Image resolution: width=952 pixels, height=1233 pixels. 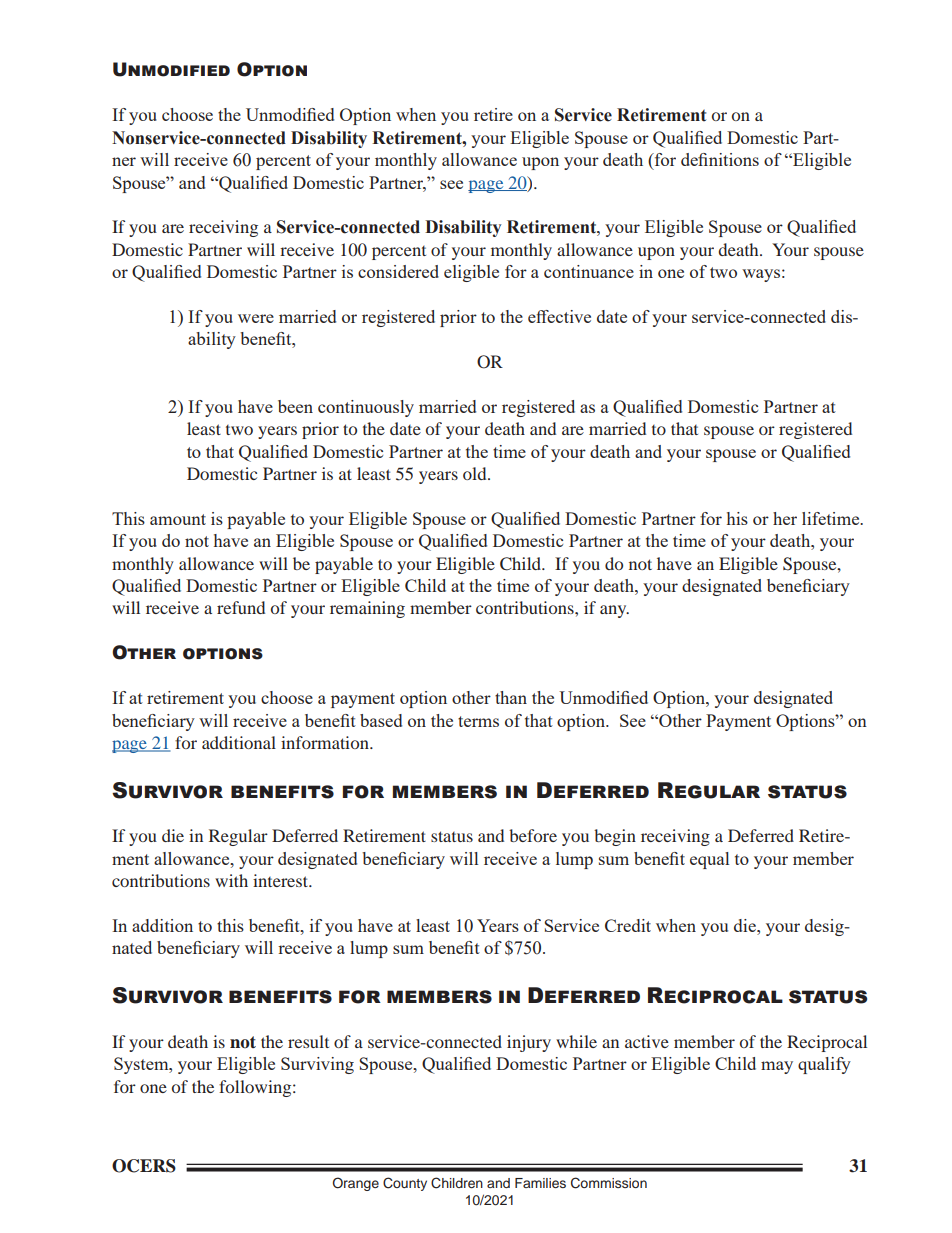 I want to click on considered, so click(x=398, y=271).
